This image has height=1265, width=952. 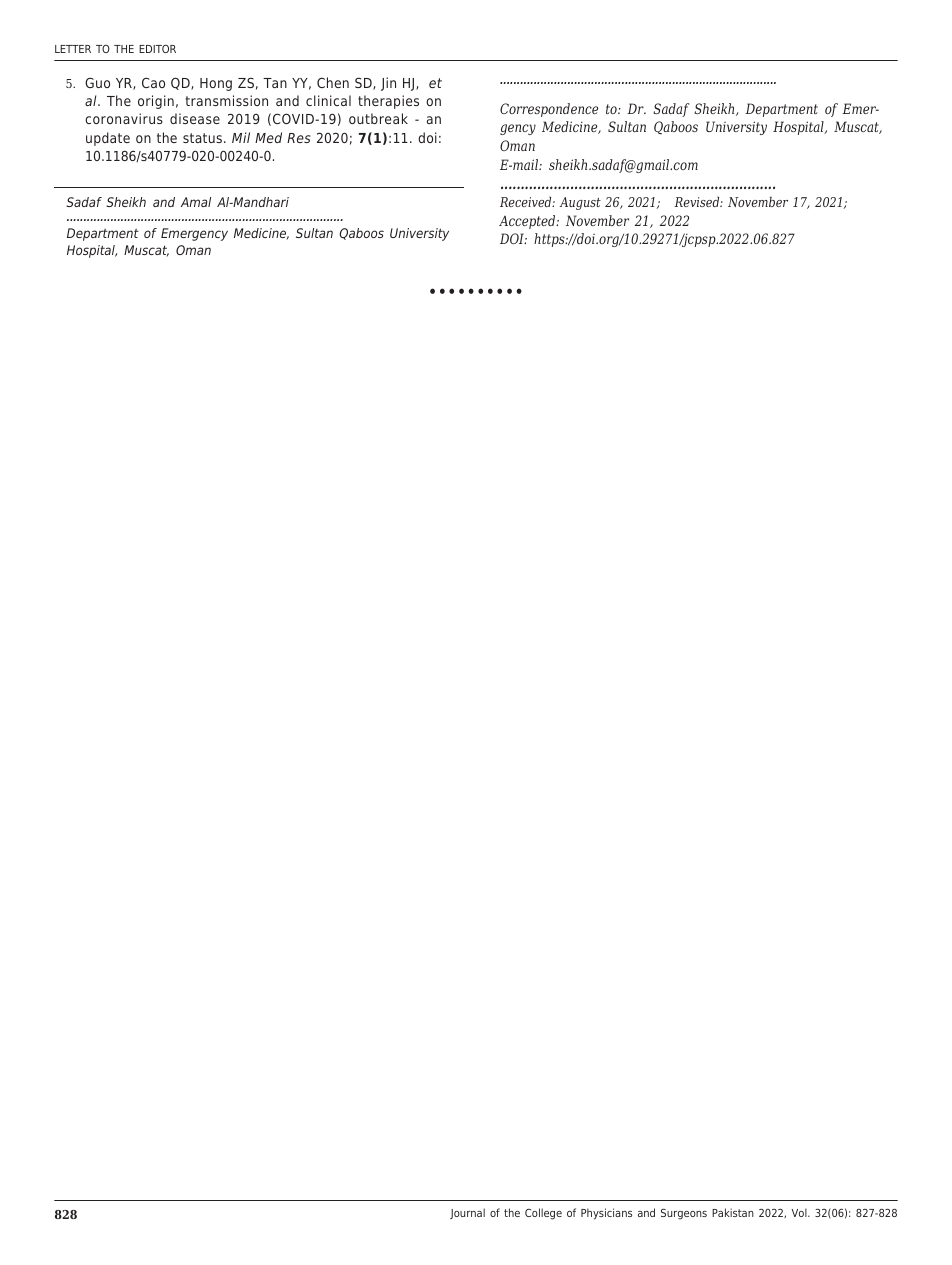 What do you see at coordinates (467, 1213) in the image?
I see `Journal` at bounding box center [467, 1213].
